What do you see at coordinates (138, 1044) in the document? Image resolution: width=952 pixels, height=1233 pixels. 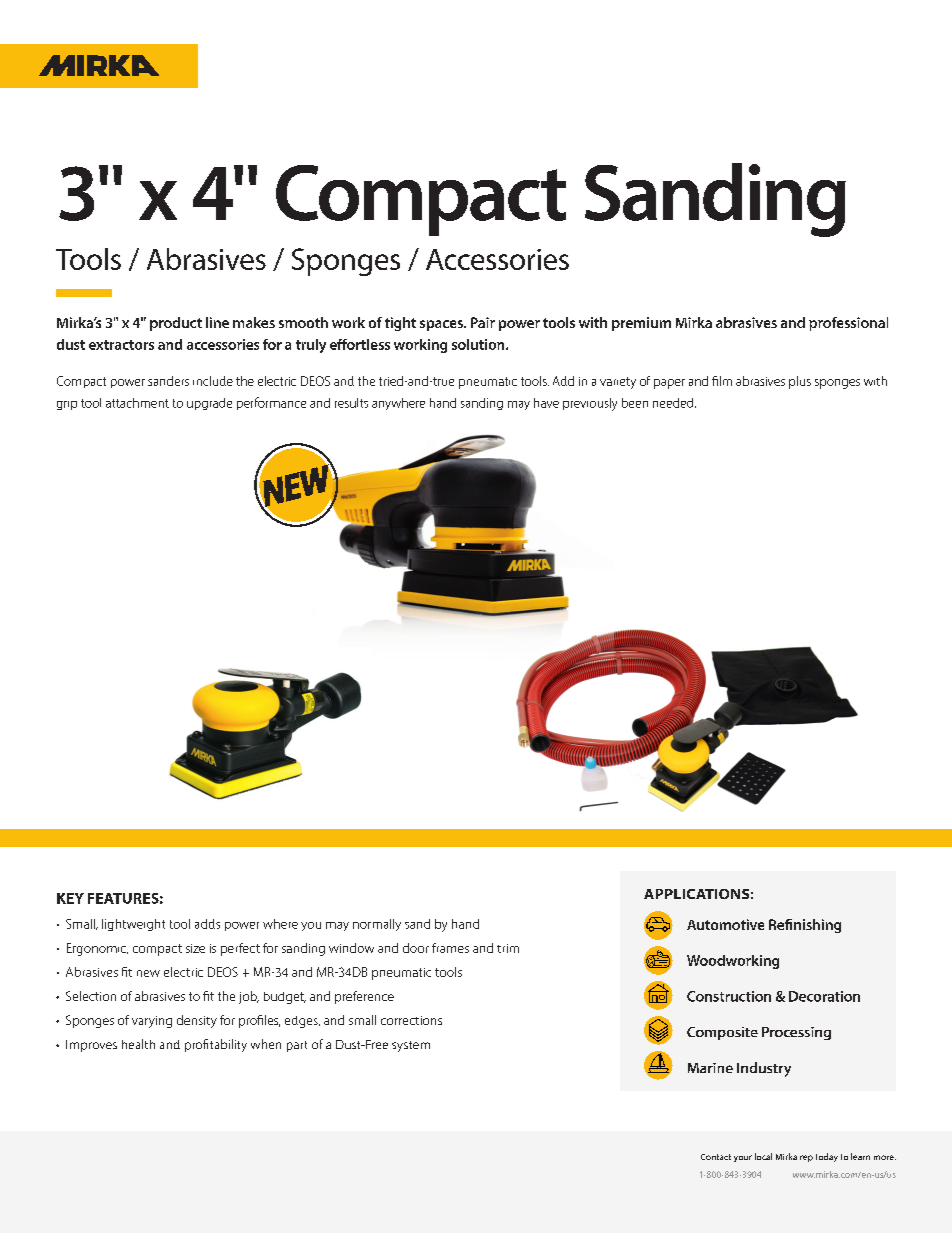 I see `health` at bounding box center [138, 1044].
